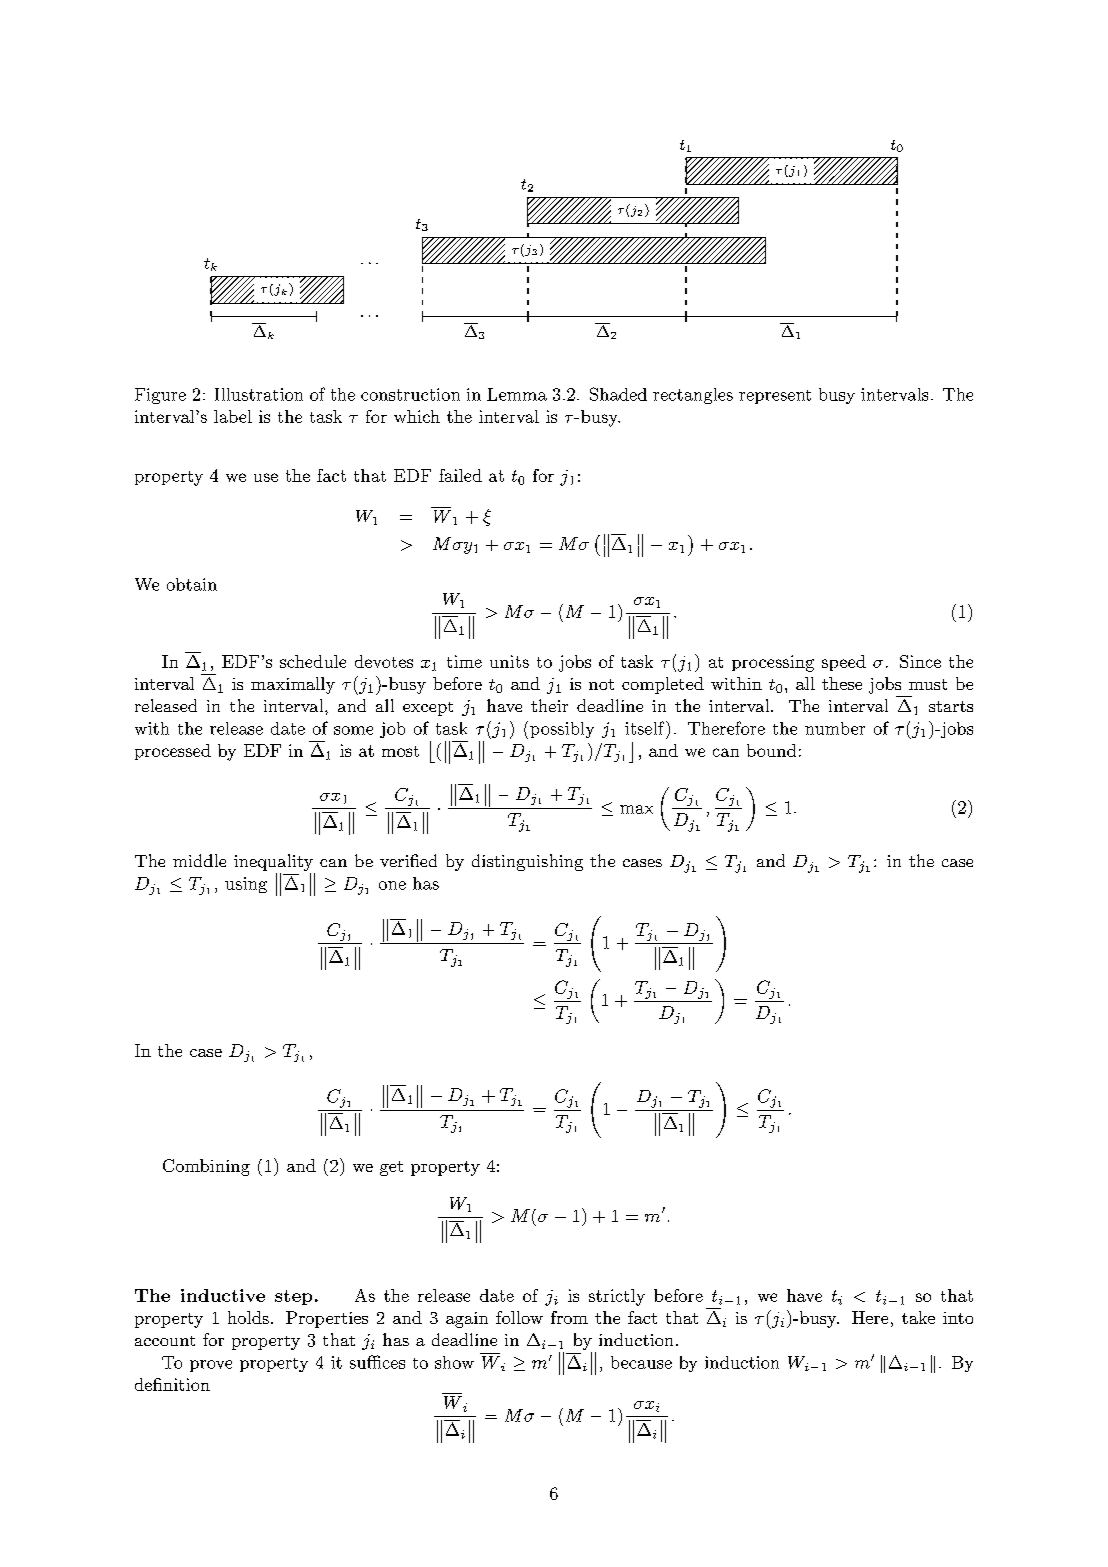  What do you see at coordinates (771, 750) in the screenshot?
I see `bound` at bounding box center [771, 750].
